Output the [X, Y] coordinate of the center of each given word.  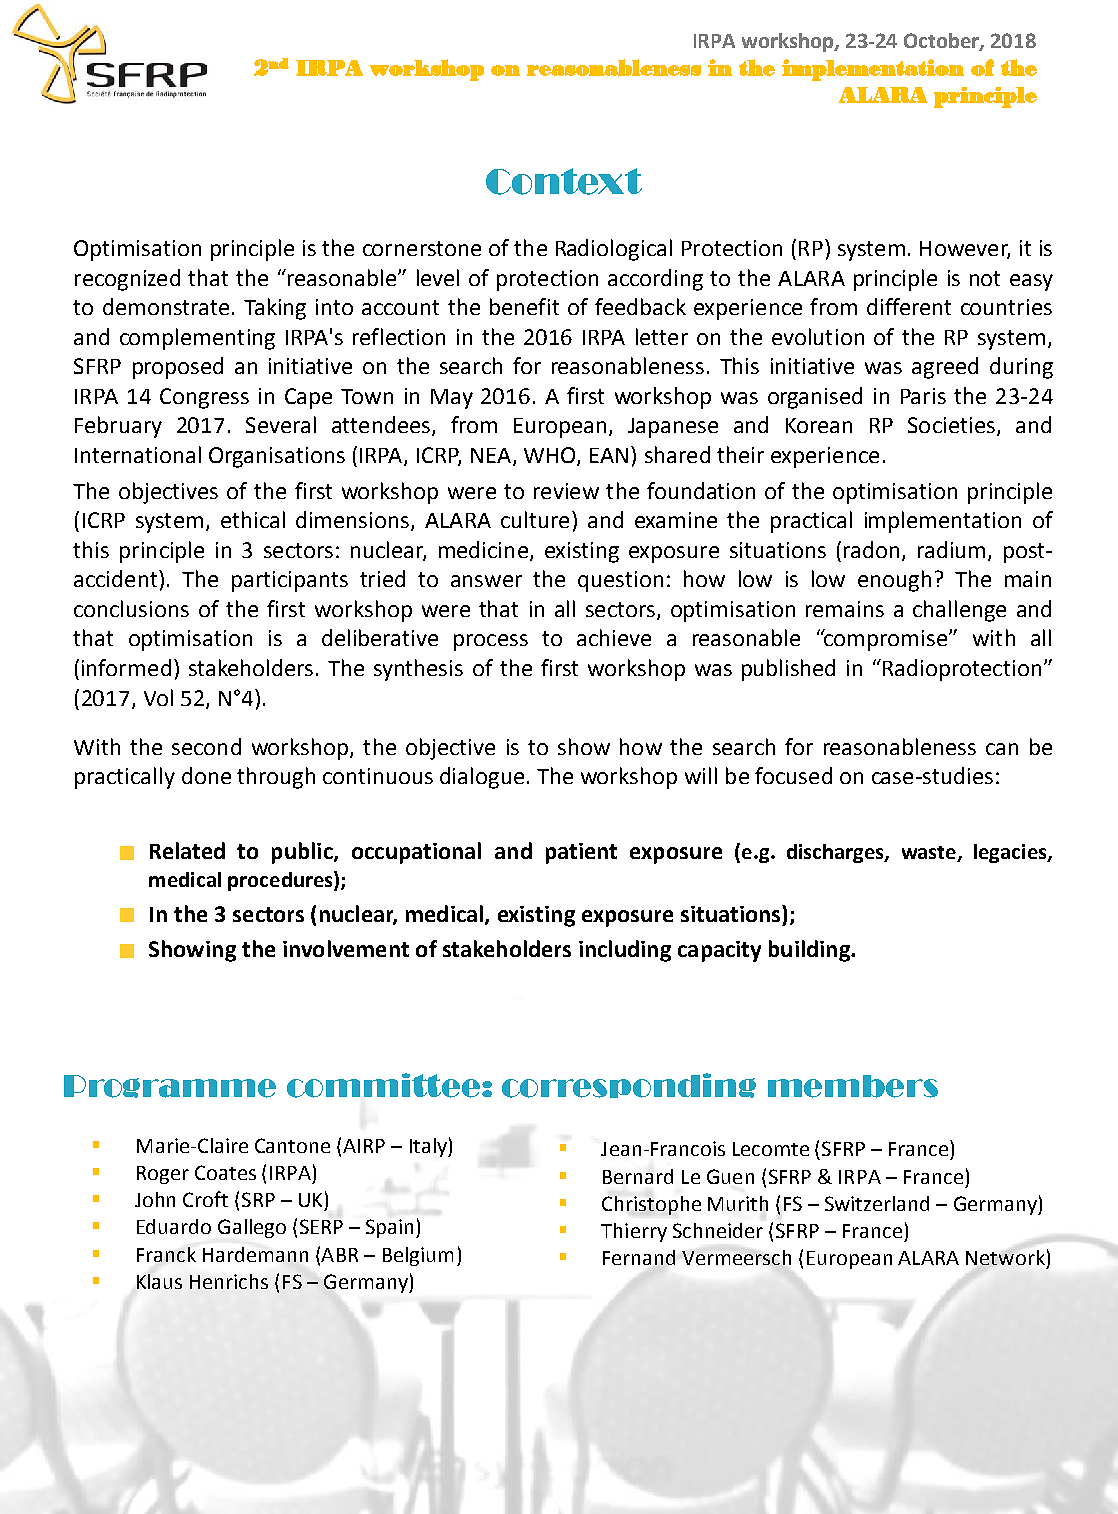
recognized [127, 280]
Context [564, 181]
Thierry [634, 1232]
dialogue [482, 778]
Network [1005, 1257]
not [985, 278]
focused [793, 775]
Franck [166, 1254]
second [206, 746]
